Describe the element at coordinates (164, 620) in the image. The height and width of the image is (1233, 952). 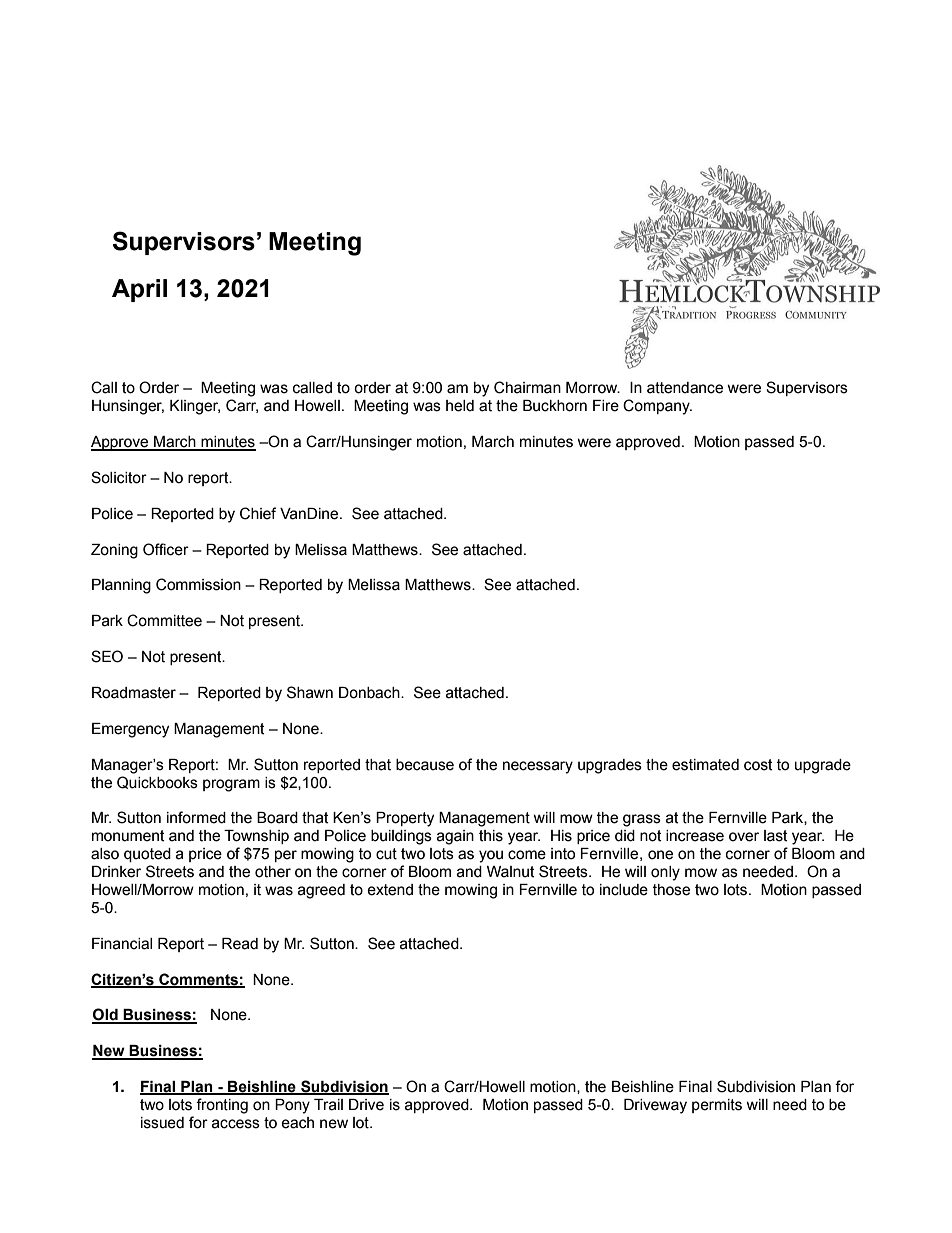
I see `Committee` at that location.
